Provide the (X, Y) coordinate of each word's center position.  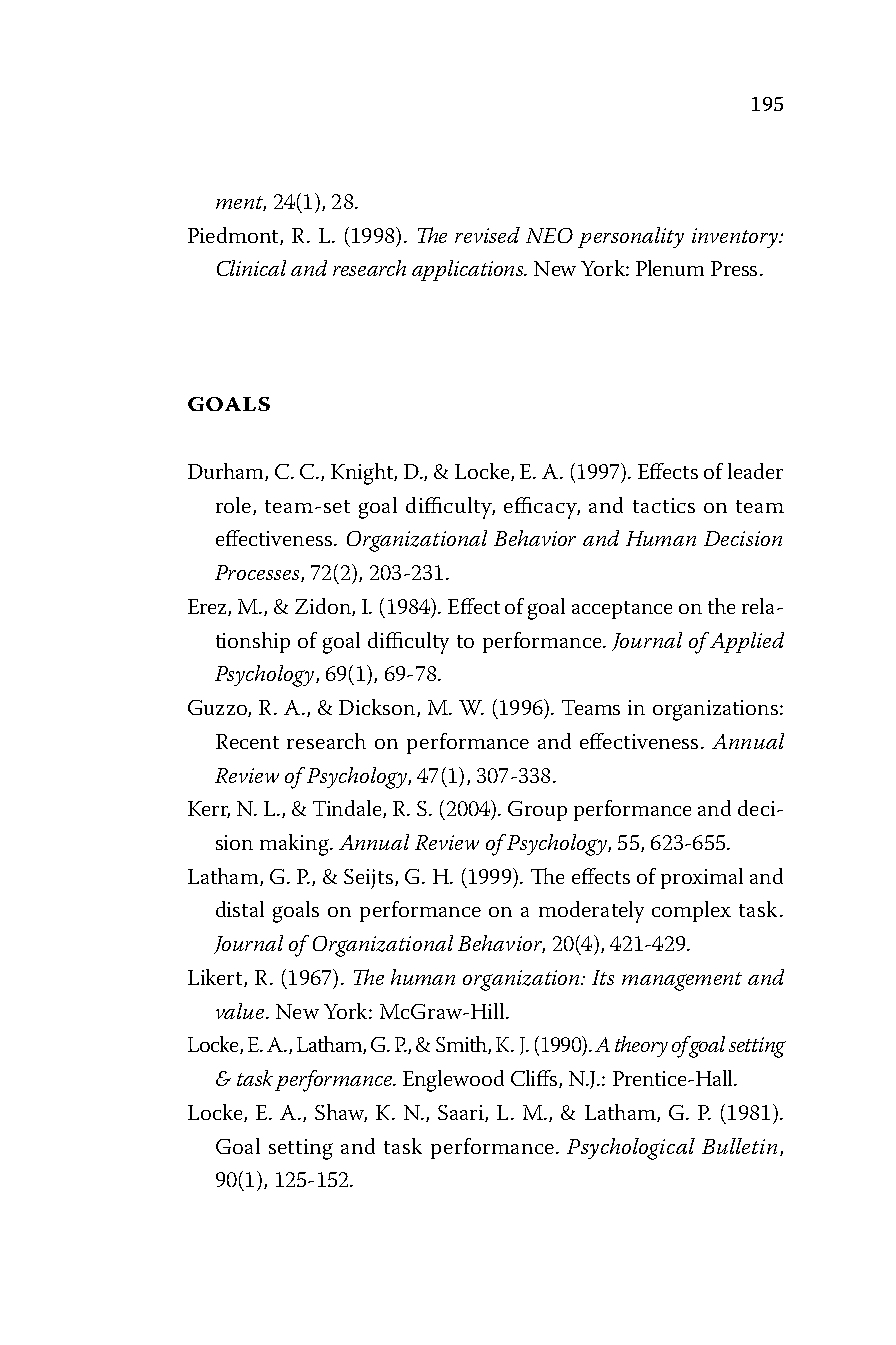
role (235, 506)
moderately (591, 912)
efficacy (542, 508)
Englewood (453, 1081)
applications (469, 270)
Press (734, 268)
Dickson (378, 708)
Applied (747, 642)
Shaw (341, 1113)
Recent (247, 741)
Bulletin (739, 1146)
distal (240, 909)
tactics (664, 505)
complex (691, 911)
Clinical (251, 268)
